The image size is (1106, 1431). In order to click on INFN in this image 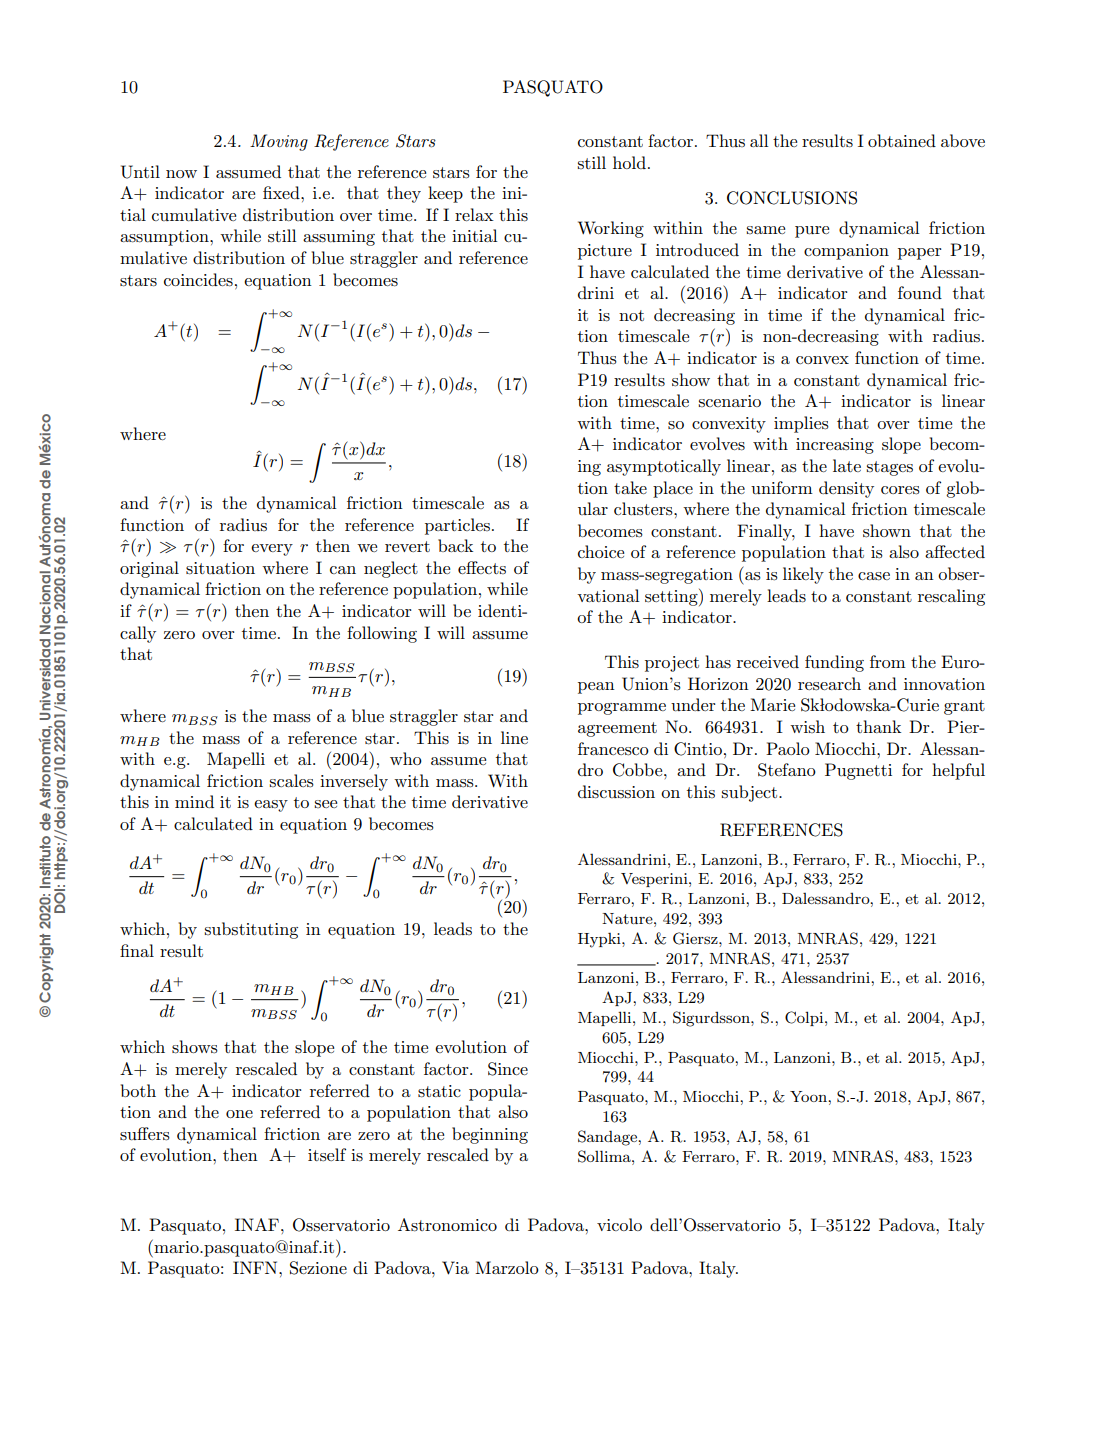, I will do `click(256, 1267)`.
